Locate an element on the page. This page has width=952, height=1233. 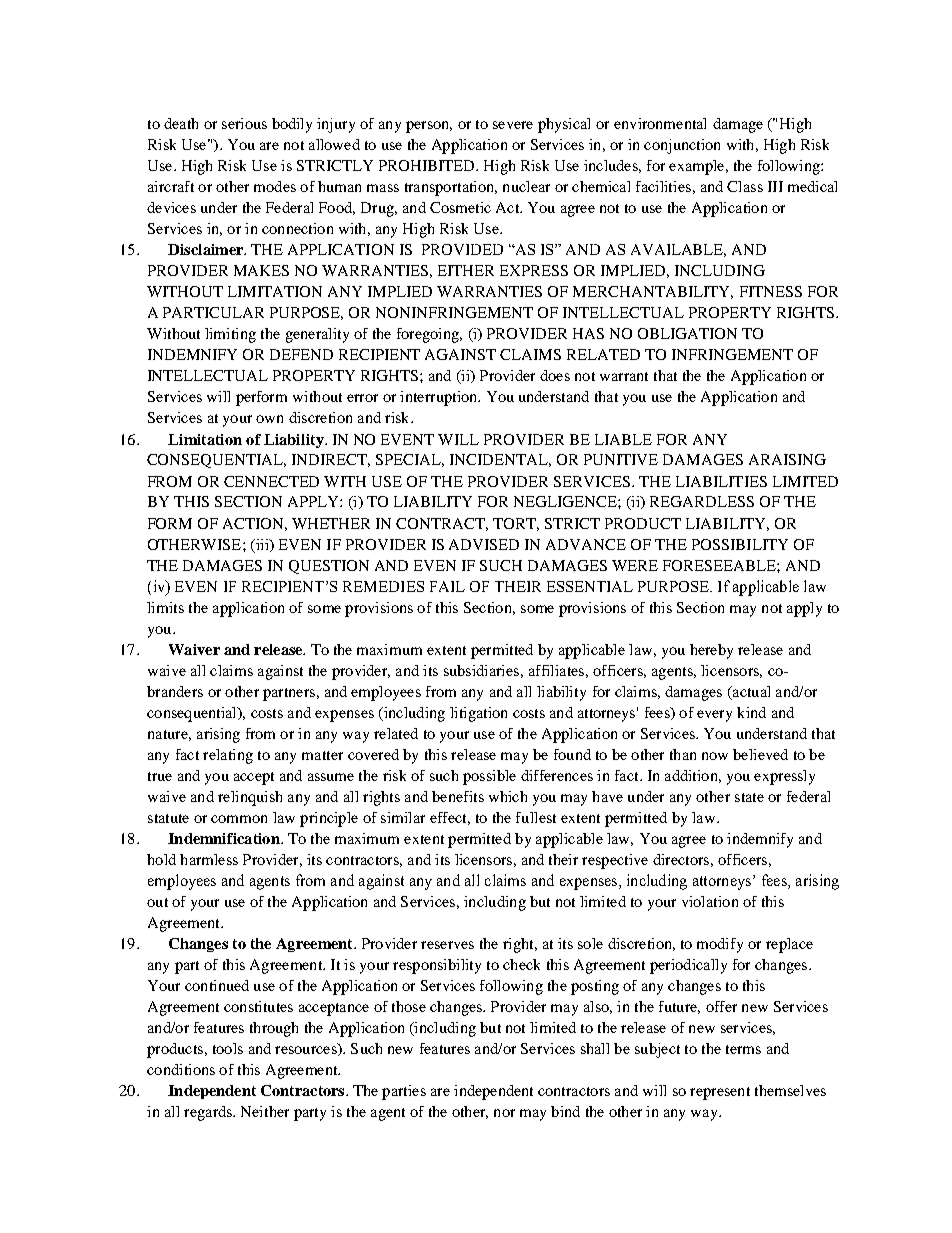
example is located at coordinates (698, 167).
